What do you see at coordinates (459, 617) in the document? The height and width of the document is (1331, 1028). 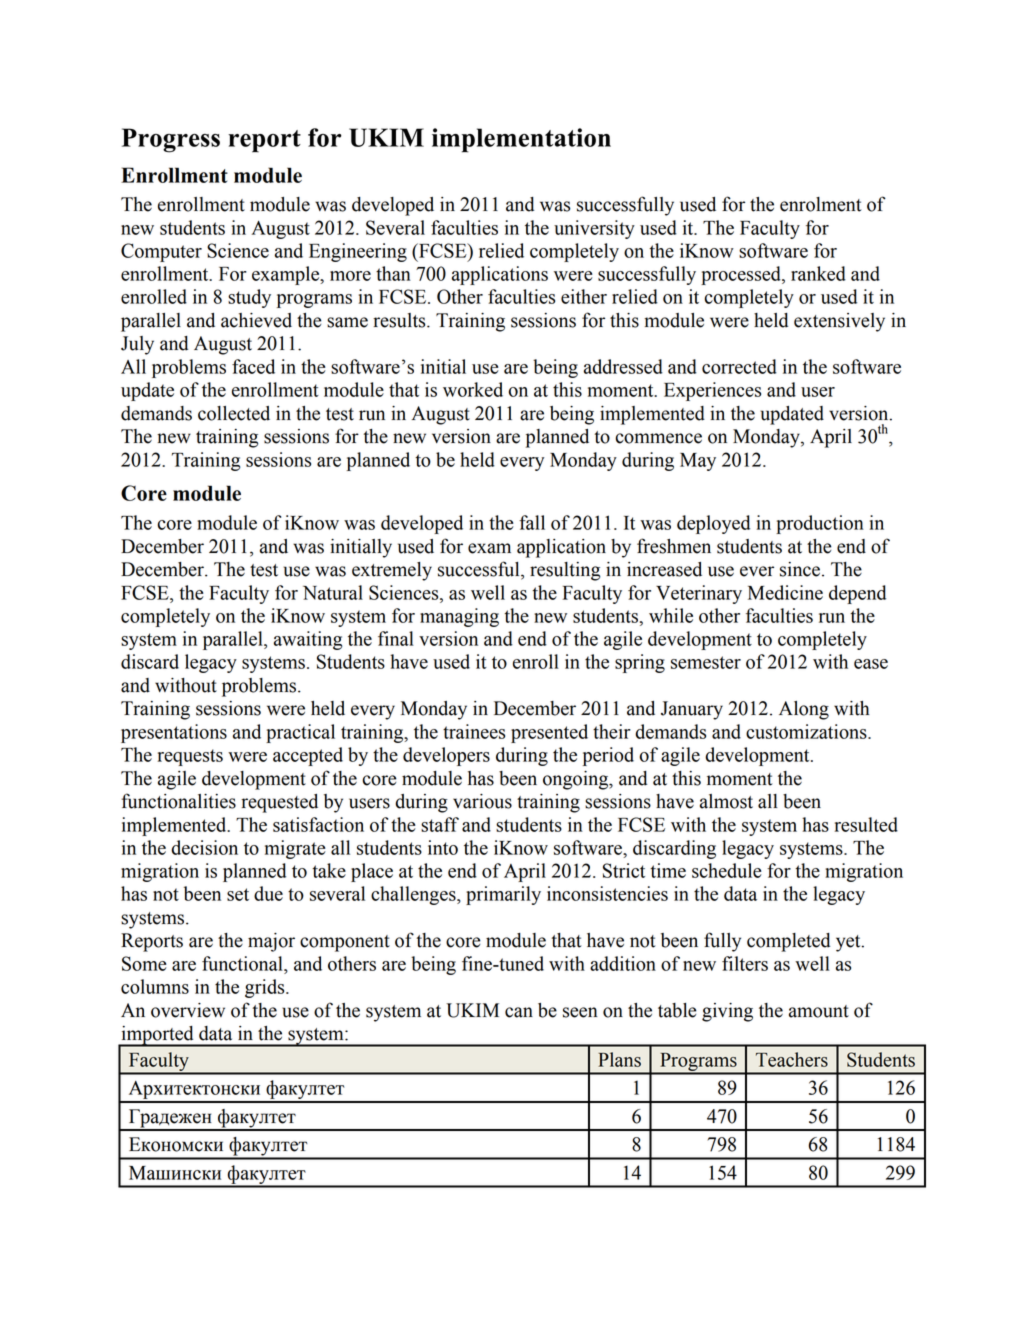 I see `managing` at bounding box center [459, 617].
